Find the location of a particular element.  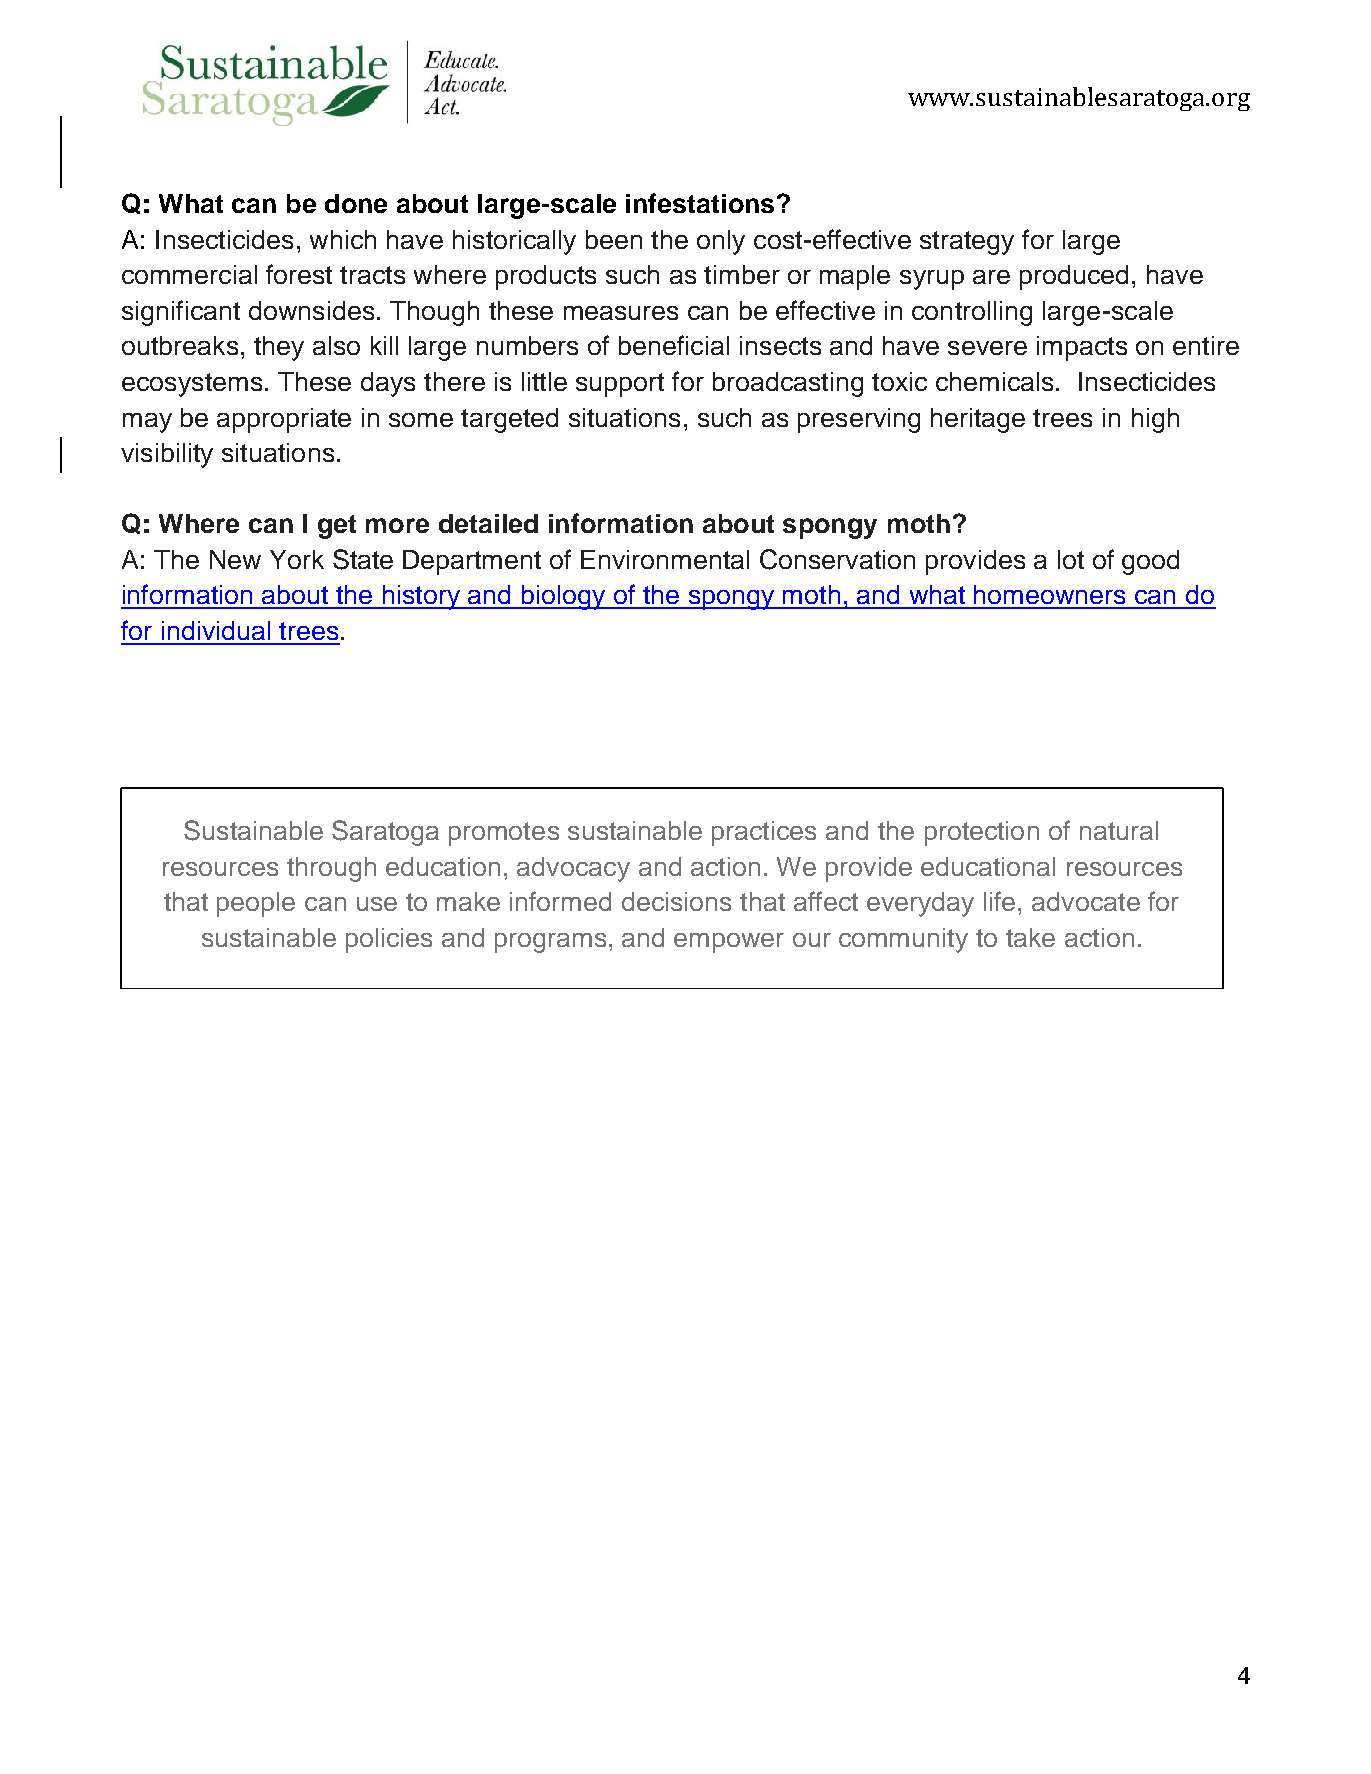

Environmental is located at coordinates (665, 559).
